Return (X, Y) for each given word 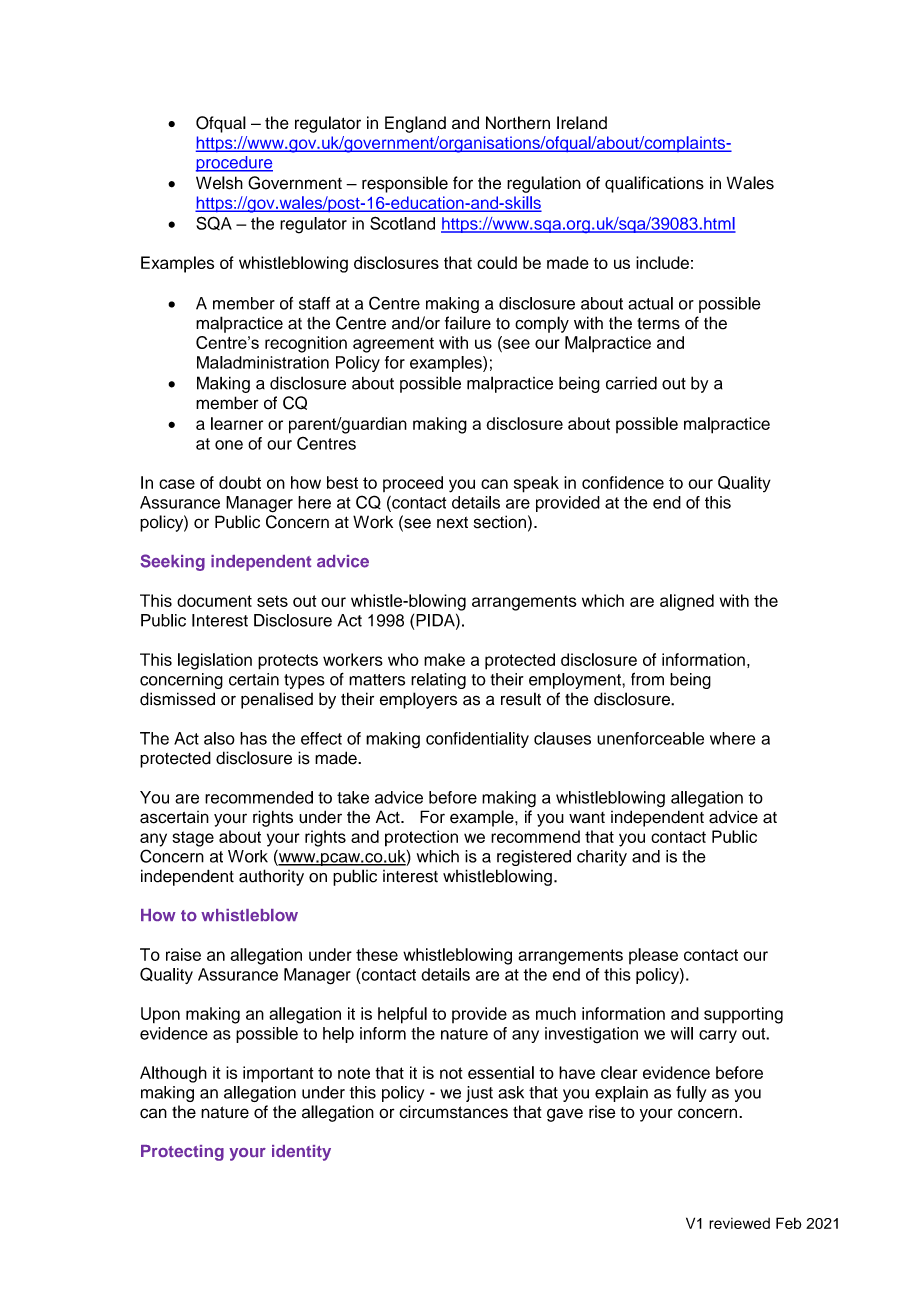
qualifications (654, 184)
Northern (518, 122)
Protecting (182, 1153)
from (647, 679)
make (444, 659)
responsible (405, 184)
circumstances (453, 1112)
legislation (215, 661)
